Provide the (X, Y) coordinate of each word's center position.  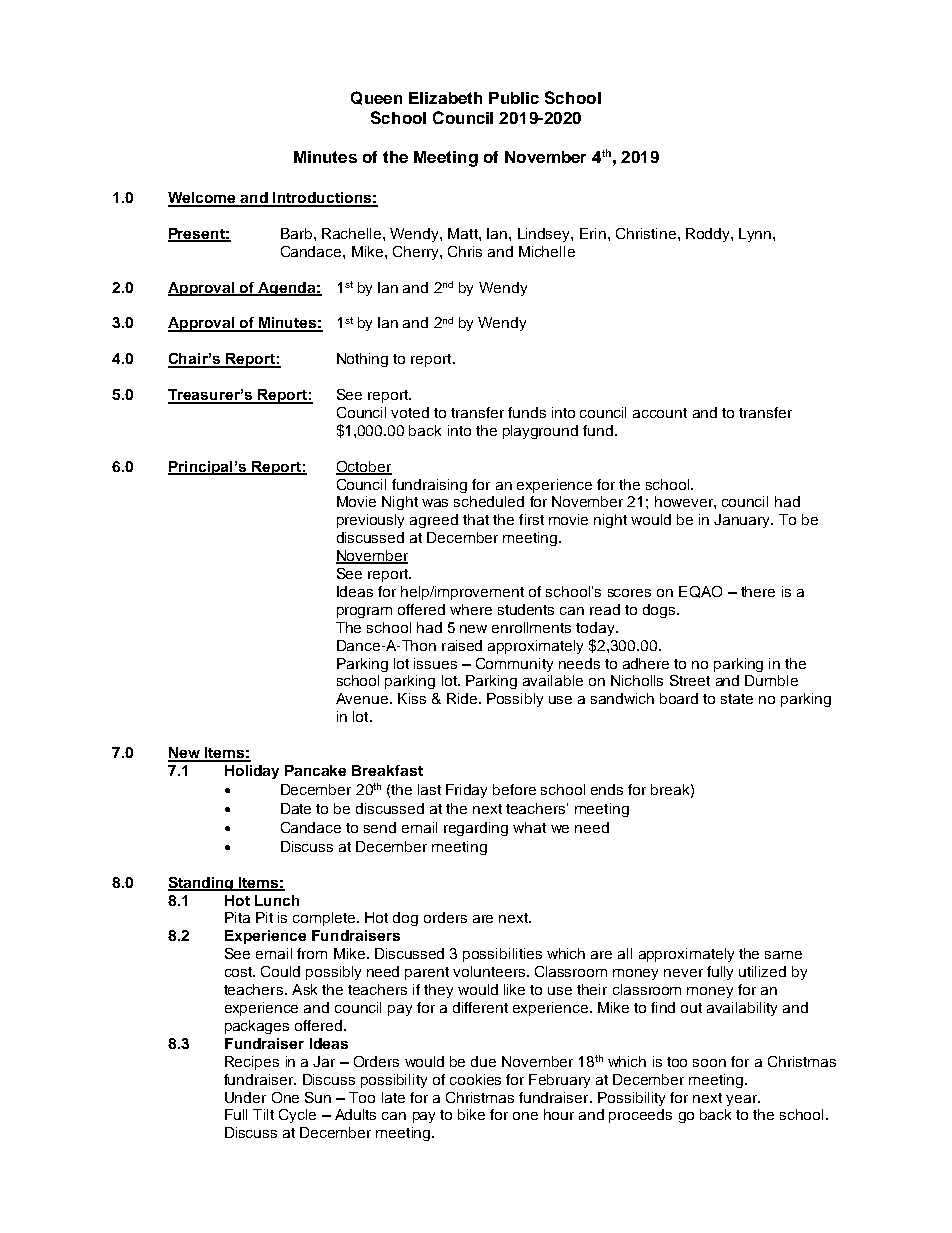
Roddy (709, 235)
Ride (463, 698)
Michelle (547, 251)
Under (245, 1097)
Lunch (277, 900)
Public (514, 98)
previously (370, 521)
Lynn (756, 235)
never (683, 973)
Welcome (203, 199)
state (737, 699)
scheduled (489, 501)
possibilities (502, 955)
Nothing (362, 360)
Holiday (252, 772)
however (685, 501)
